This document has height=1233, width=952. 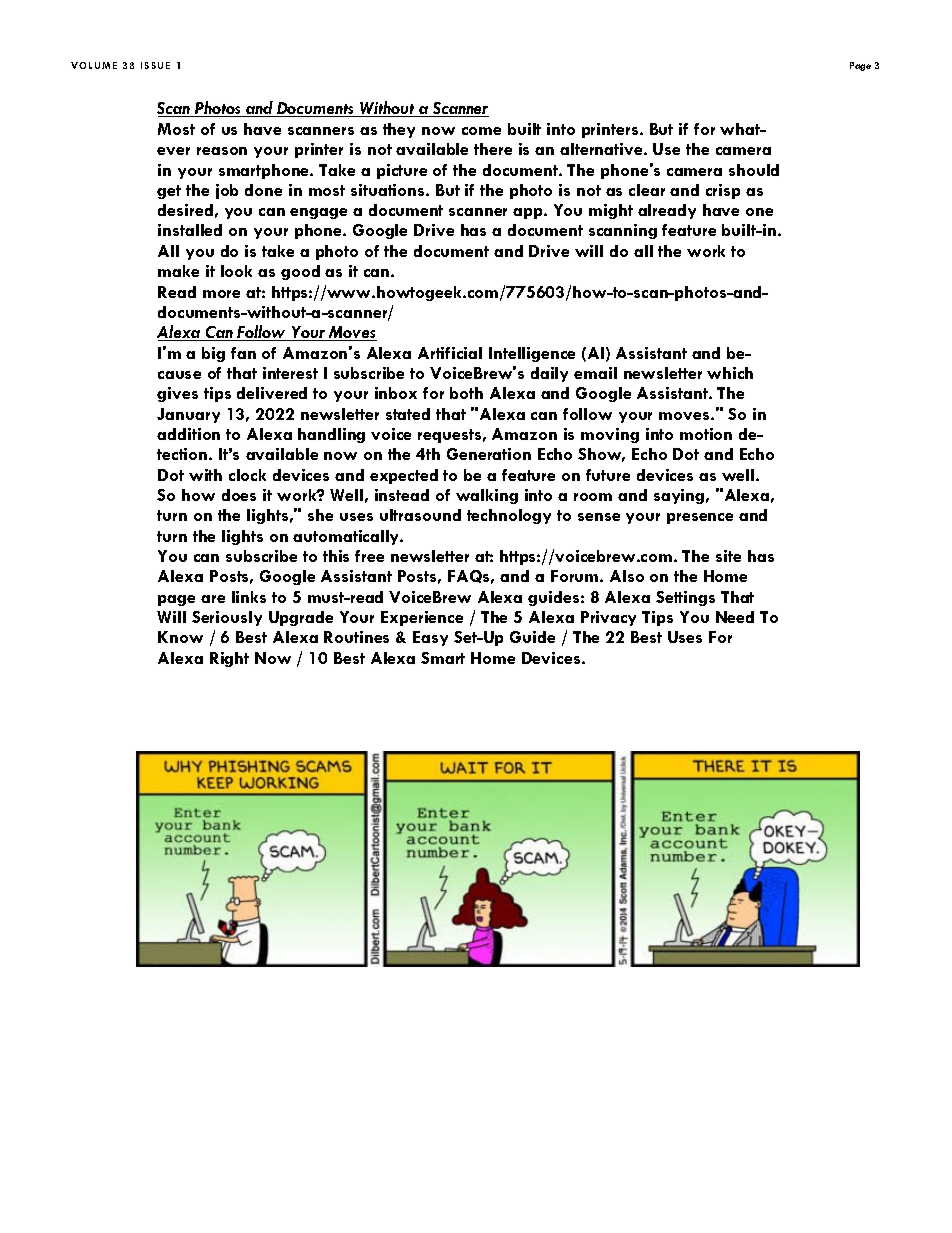 I want to click on ISSUE, so click(x=155, y=65).
